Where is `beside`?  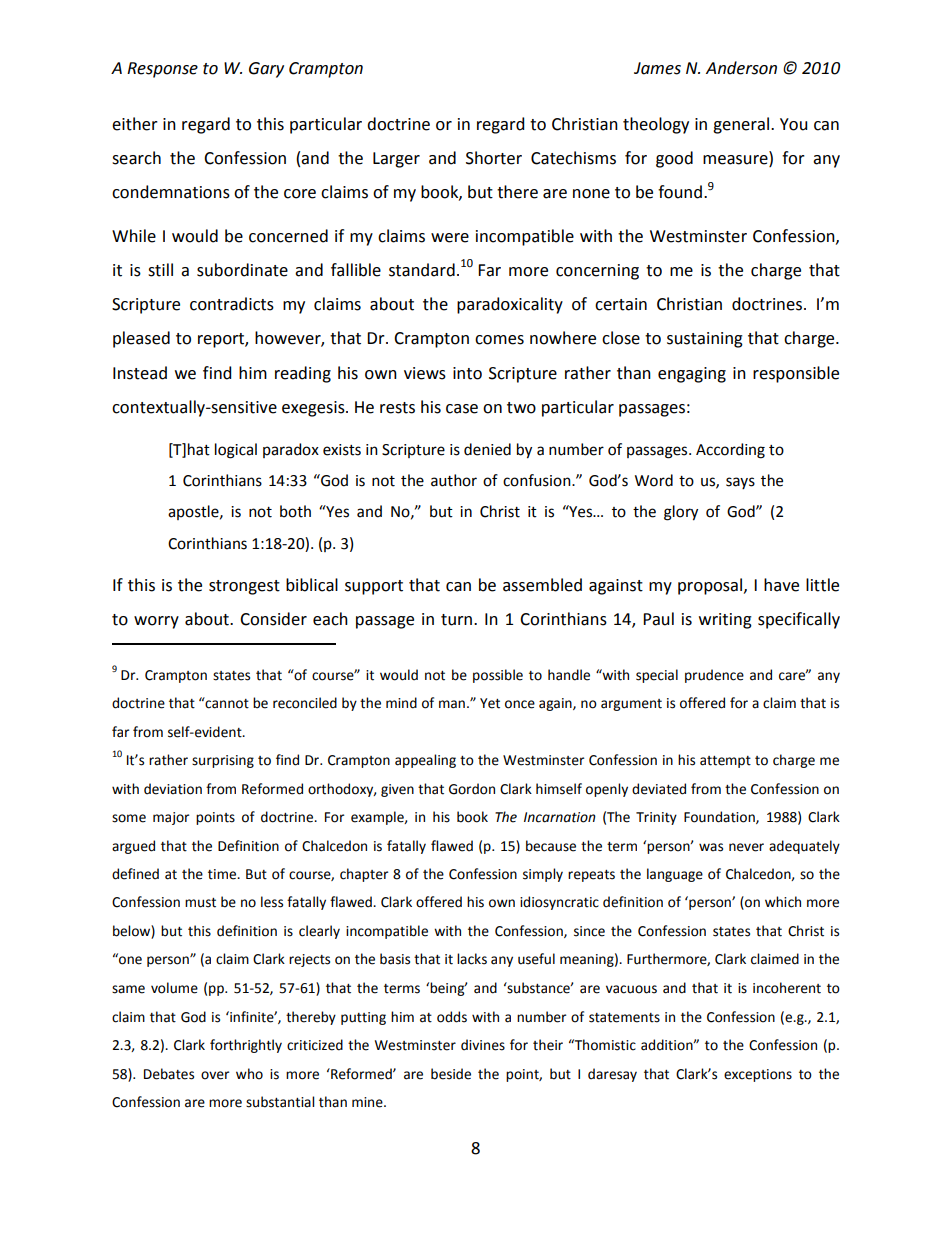 beside is located at coordinates (451, 1074).
